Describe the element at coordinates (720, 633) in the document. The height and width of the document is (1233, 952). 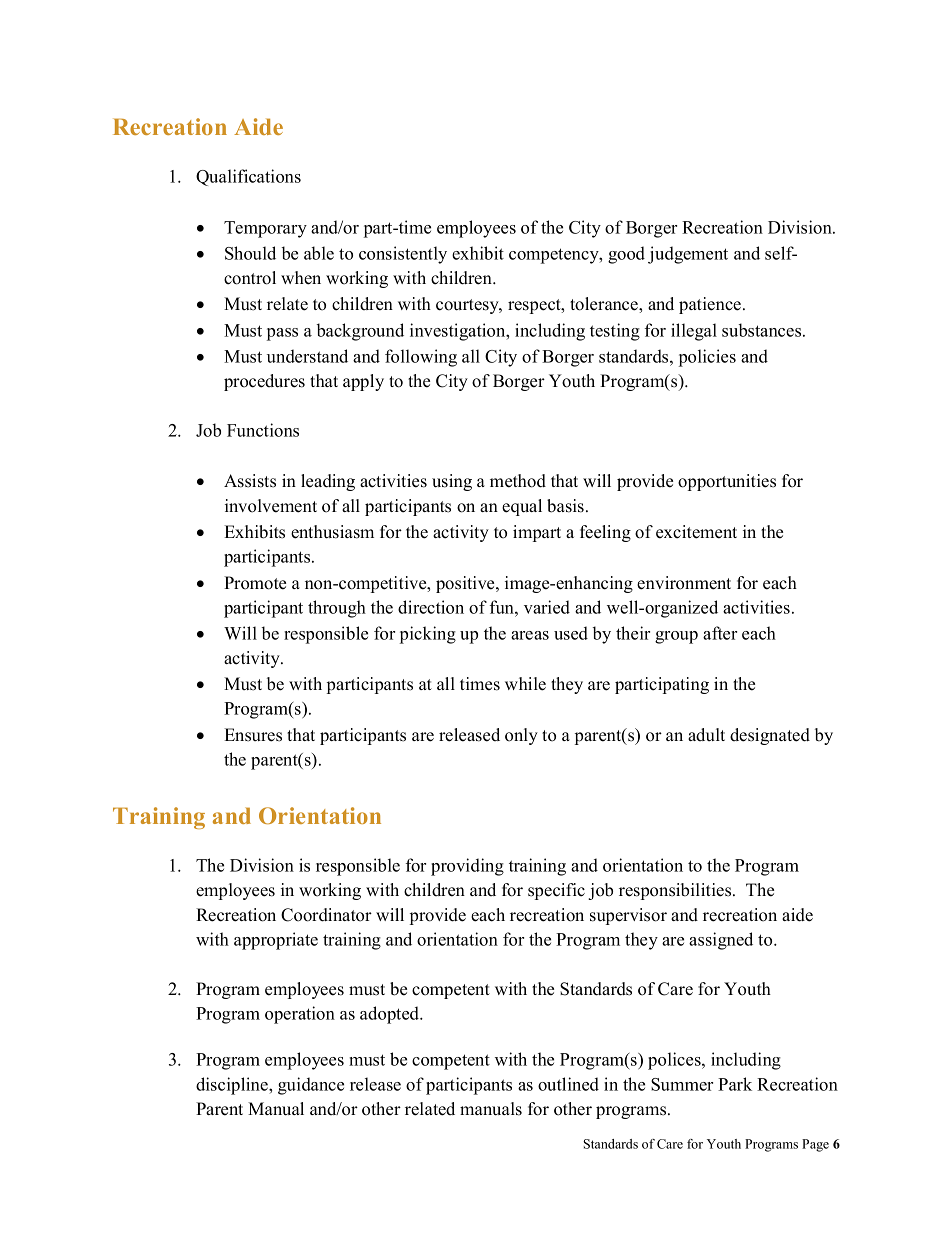
I see `after` at that location.
